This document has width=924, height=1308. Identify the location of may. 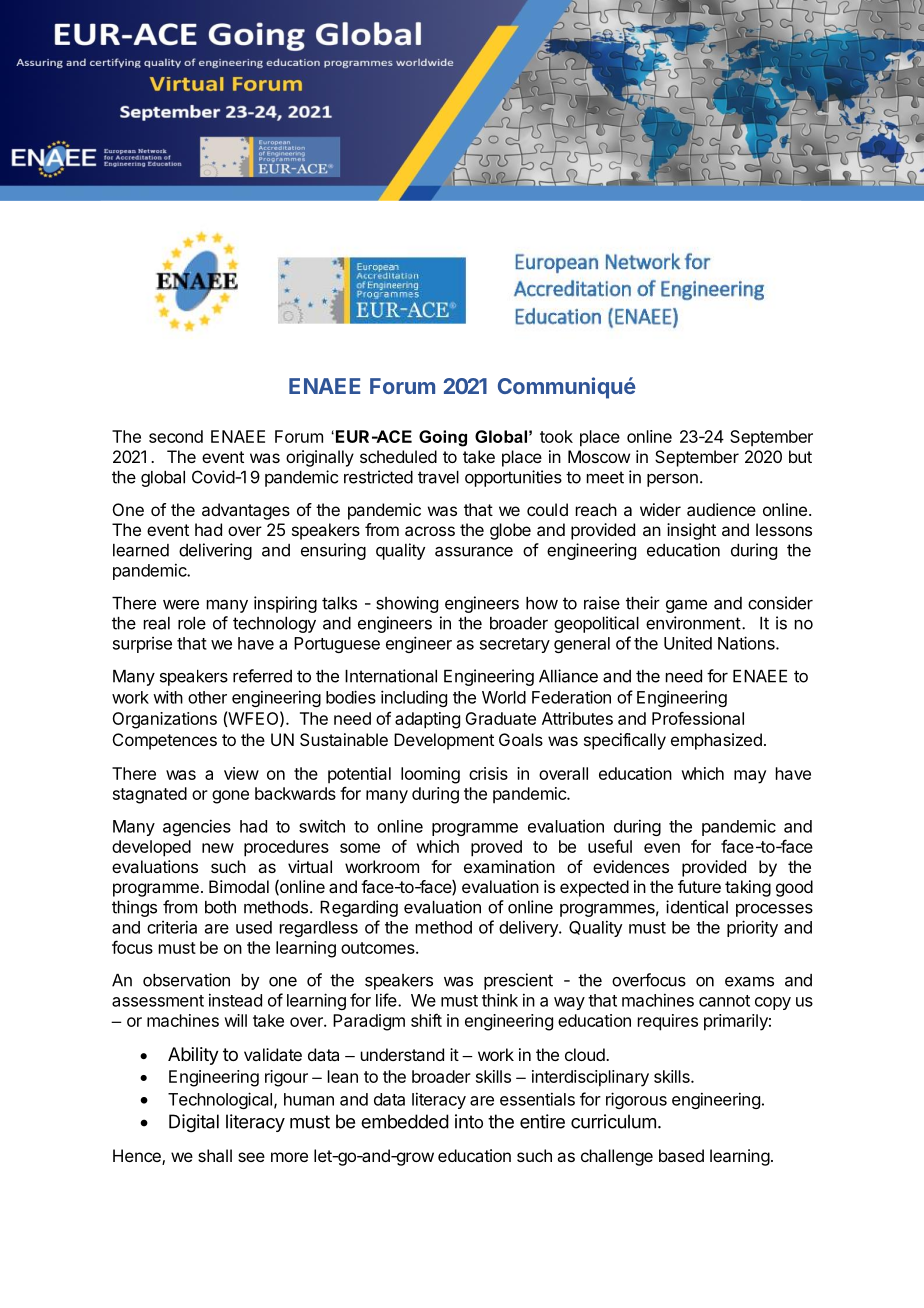
(750, 777).
